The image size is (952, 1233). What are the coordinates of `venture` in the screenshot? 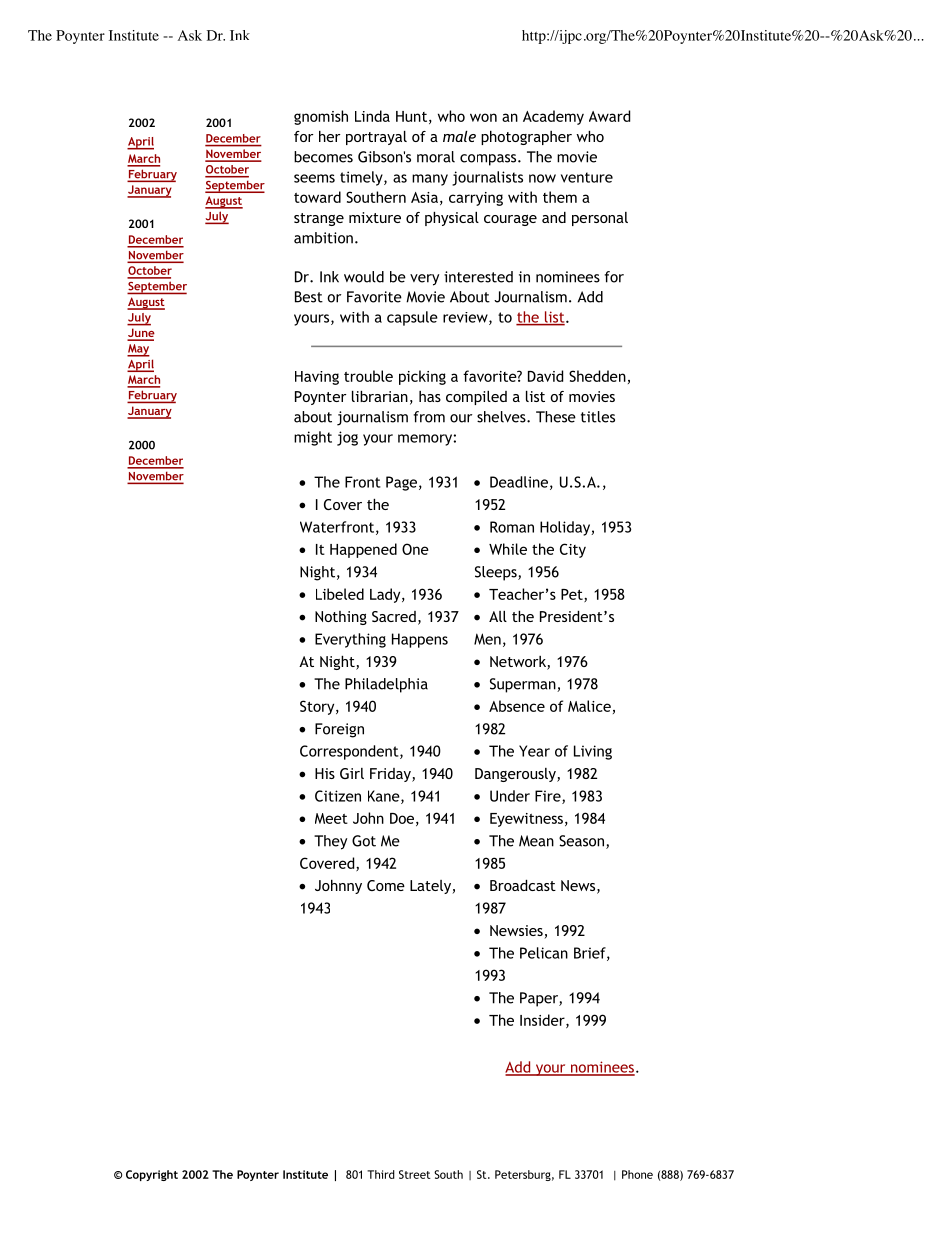 It's located at (587, 177).
